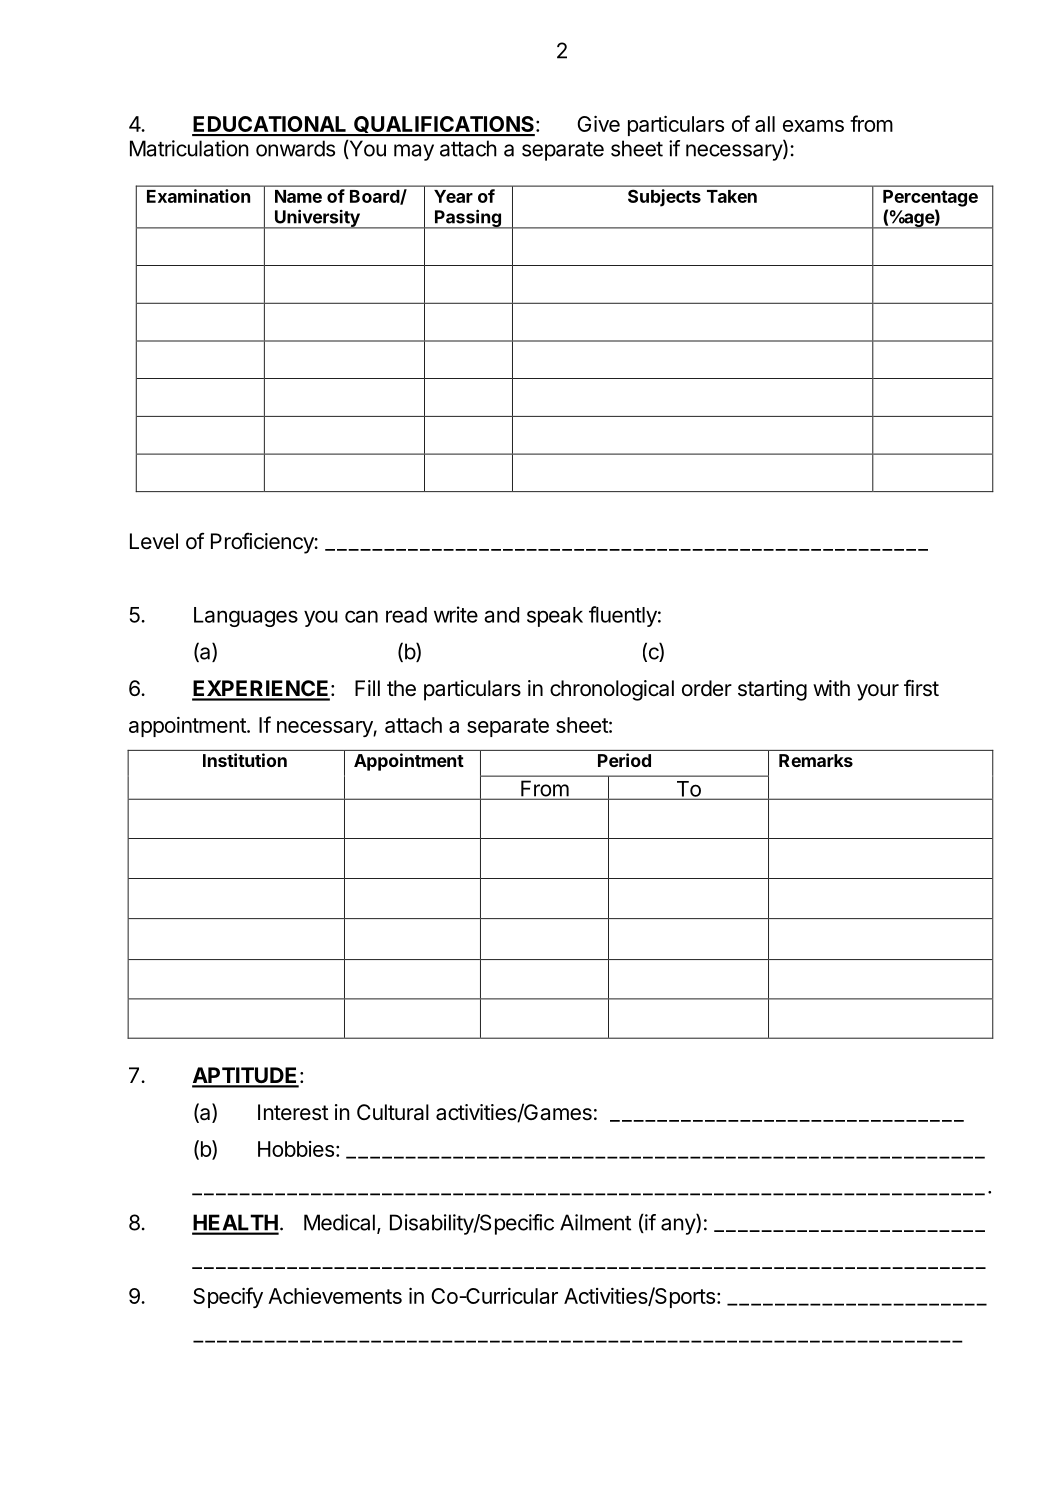  What do you see at coordinates (246, 617) in the document?
I see `Languages` at bounding box center [246, 617].
